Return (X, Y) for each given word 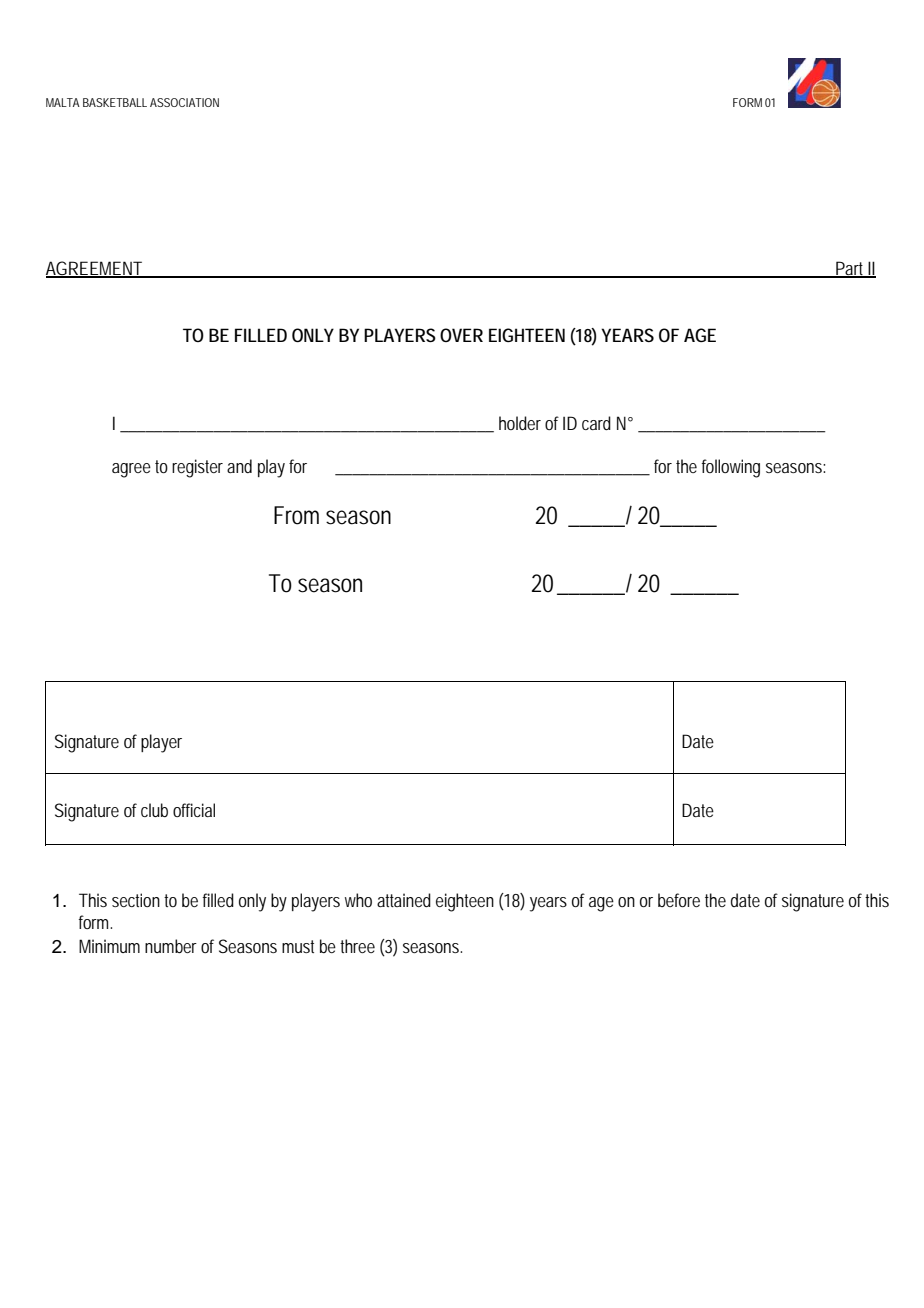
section (136, 900)
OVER (461, 335)
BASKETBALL (115, 102)
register (197, 468)
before (679, 900)
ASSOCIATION (184, 102)
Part (850, 269)
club (154, 810)
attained (404, 900)
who (358, 900)
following (731, 468)
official (194, 810)
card (596, 423)
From (296, 515)
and (239, 466)
